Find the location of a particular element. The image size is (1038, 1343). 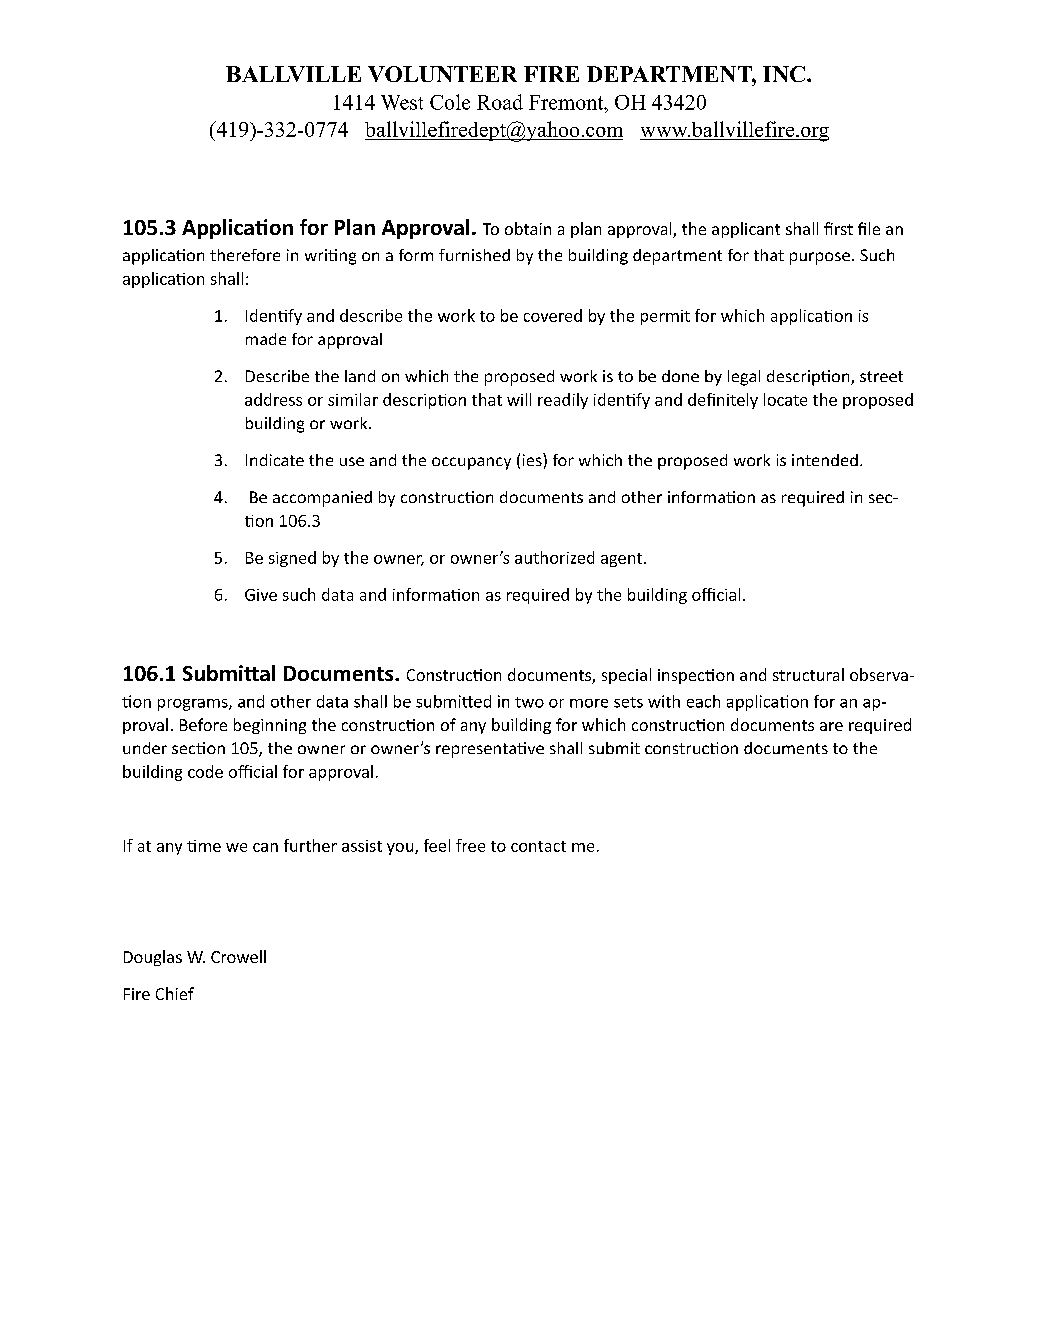

Road is located at coordinates (500, 102).
